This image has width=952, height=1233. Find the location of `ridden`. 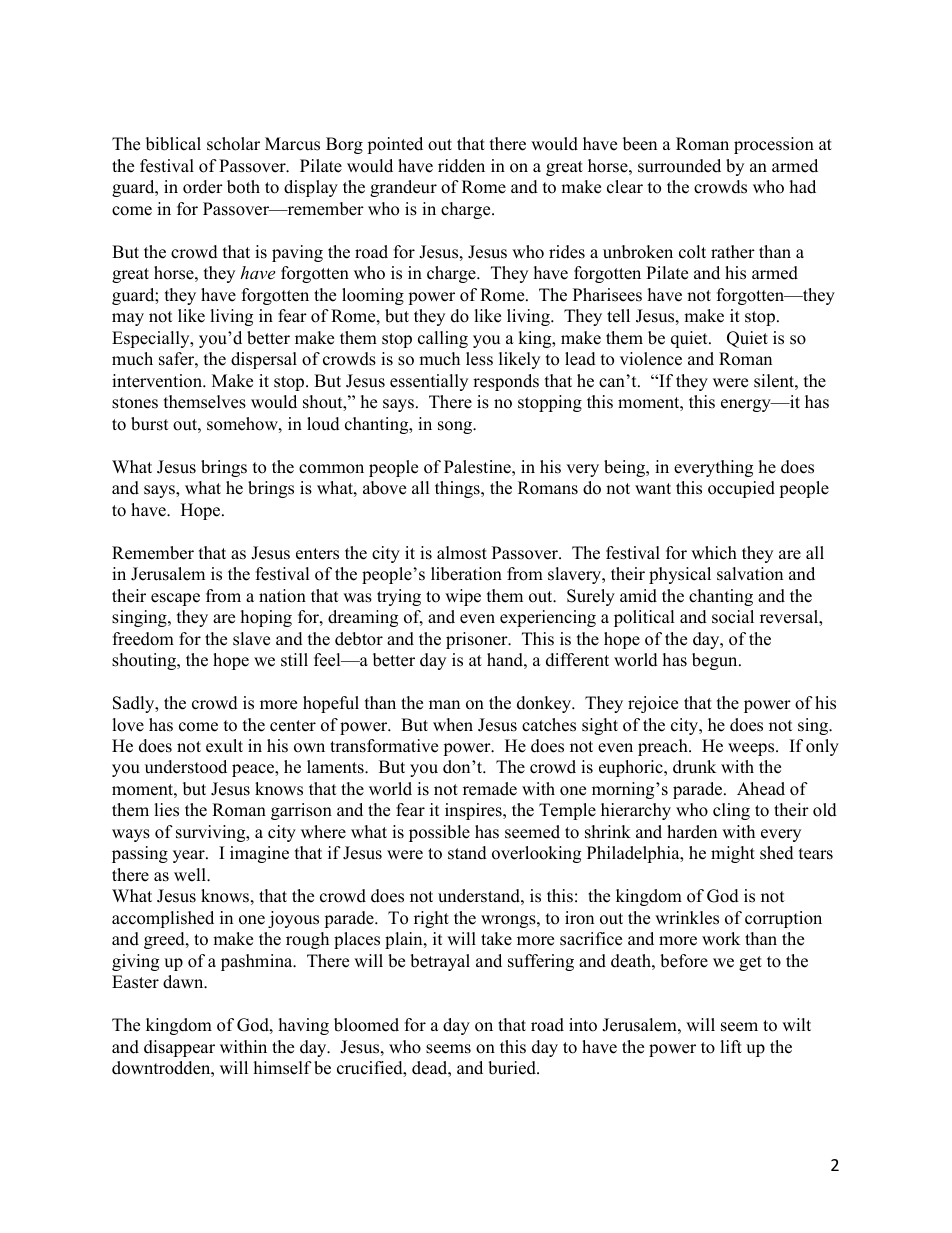

ridden is located at coordinates (461, 166).
